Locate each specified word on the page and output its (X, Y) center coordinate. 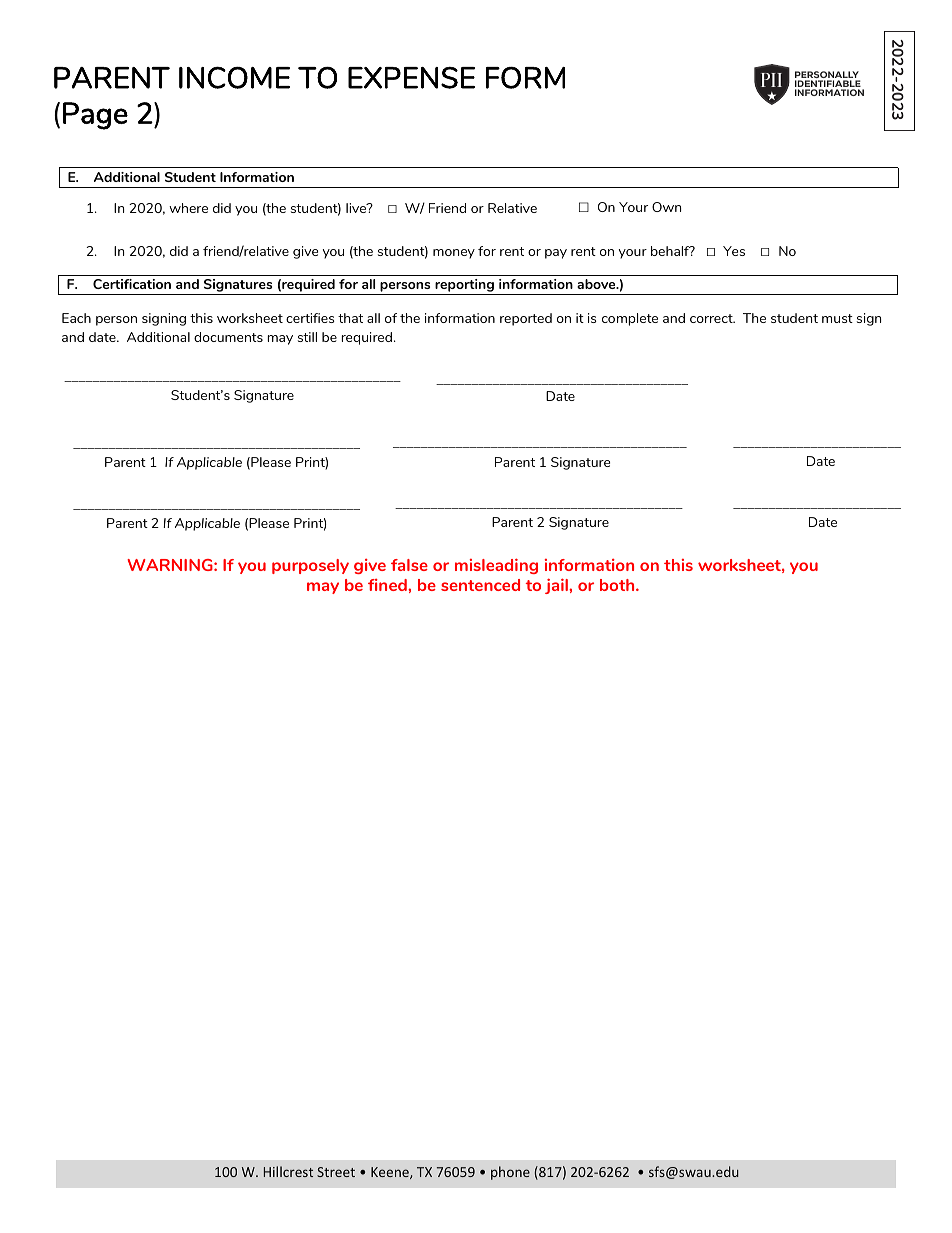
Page (95, 116)
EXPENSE (411, 78)
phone (510, 1173)
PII (771, 80)
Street (336, 1172)
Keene (391, 1173)
